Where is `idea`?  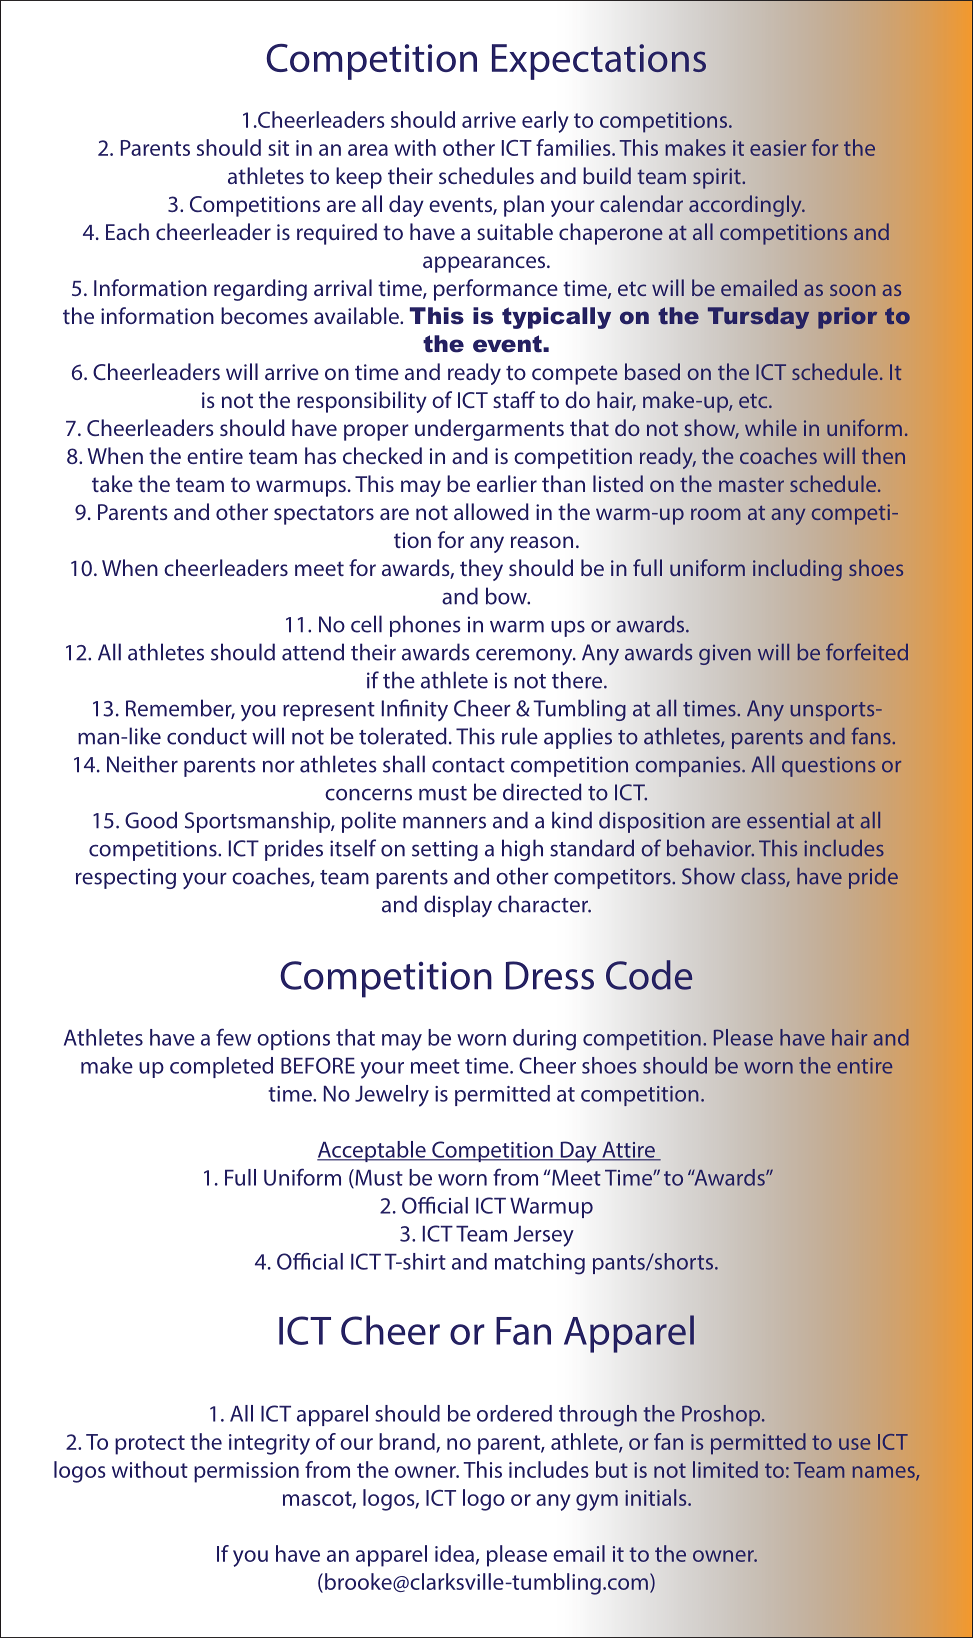
idea is located at coordinates (454, 1553).
